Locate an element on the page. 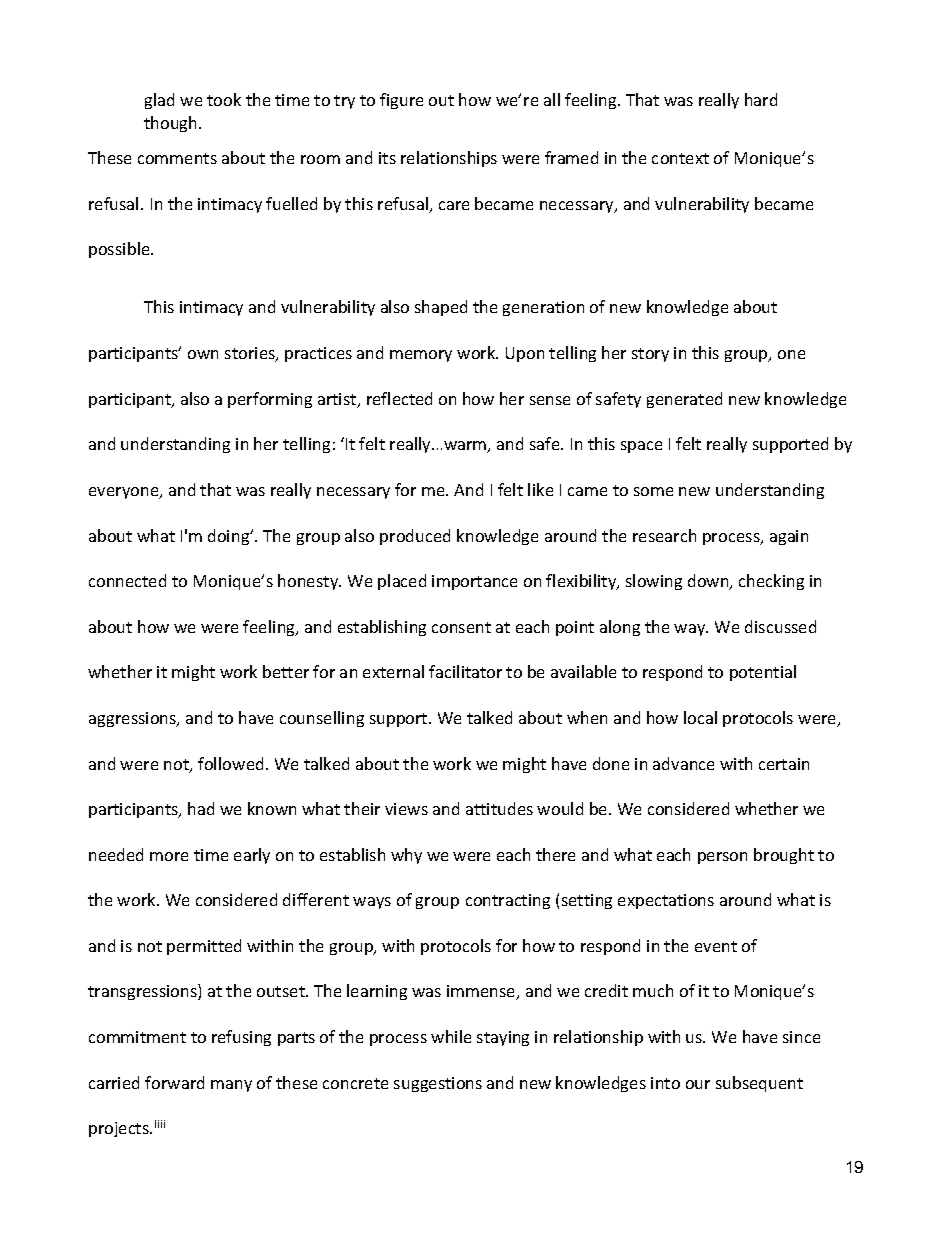 The width and height of the document is (952, 1233). while is located at coordinates (451, 1036).
